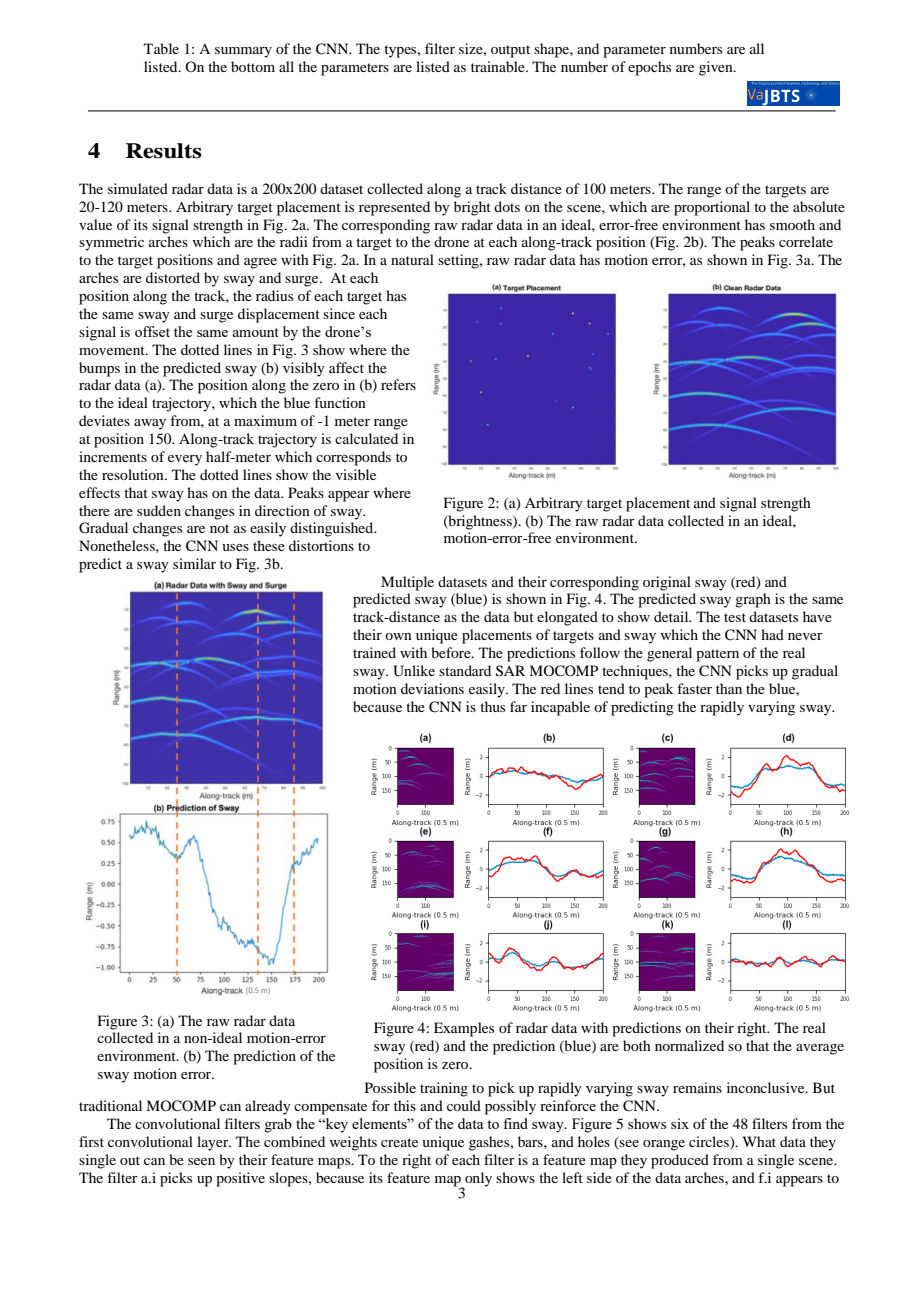 The height and width of the document is (1308, 924). Describe the element at coordinates (452, 652) in the document. I see `before` at that location.
